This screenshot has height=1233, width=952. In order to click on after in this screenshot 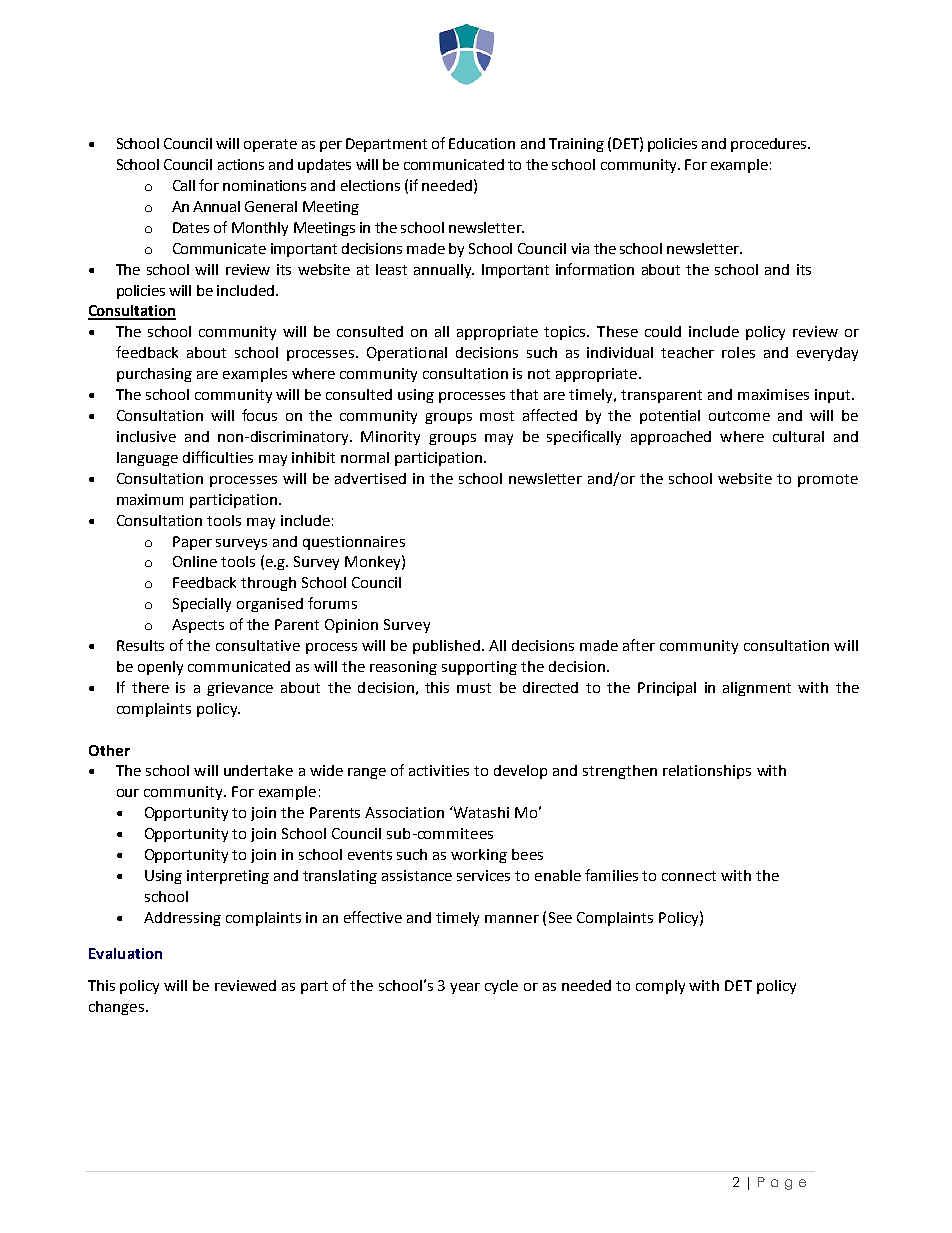, I will do `click(639, 645)`.
